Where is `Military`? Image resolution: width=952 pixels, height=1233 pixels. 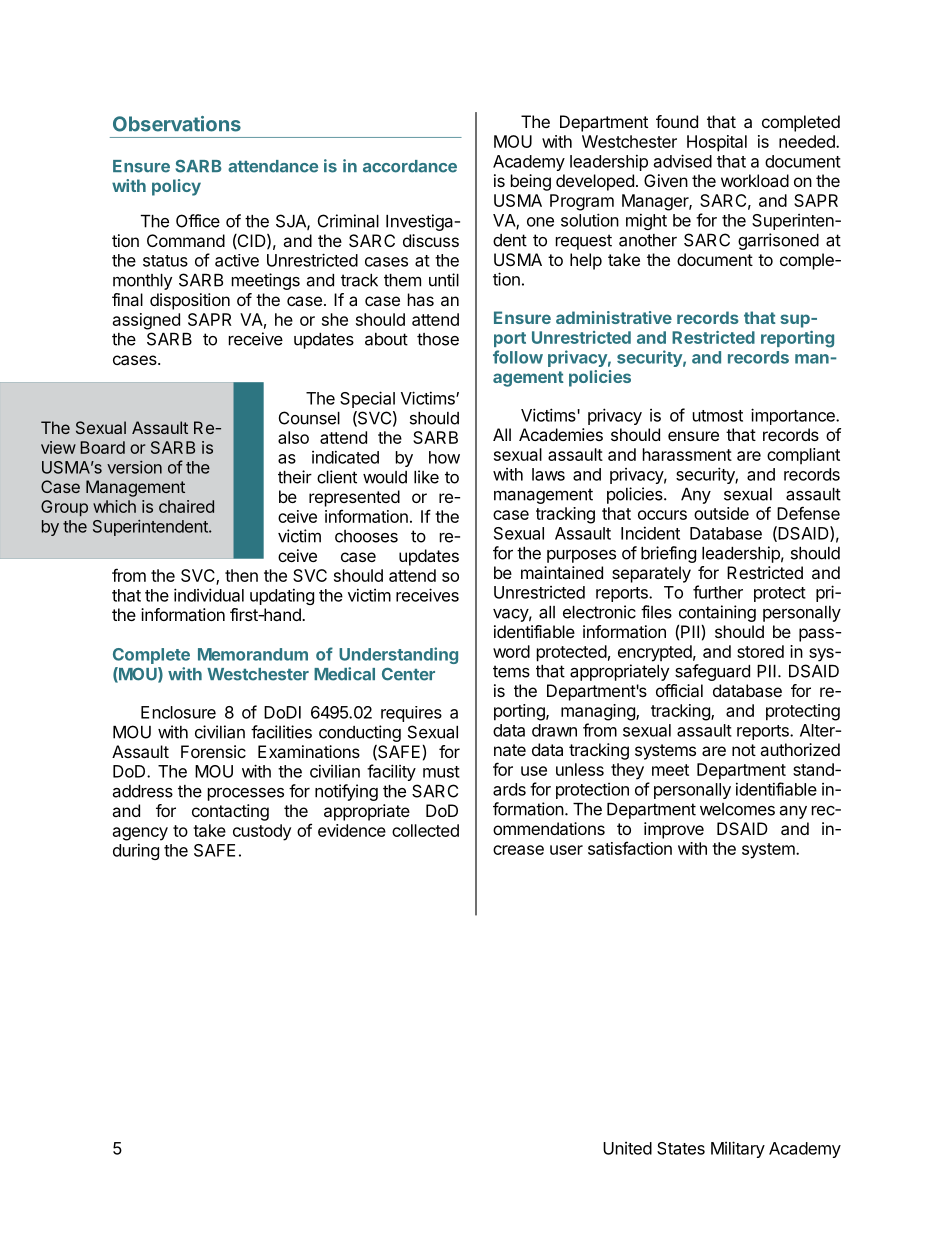
Military is located at coordinates (738, 1149).
